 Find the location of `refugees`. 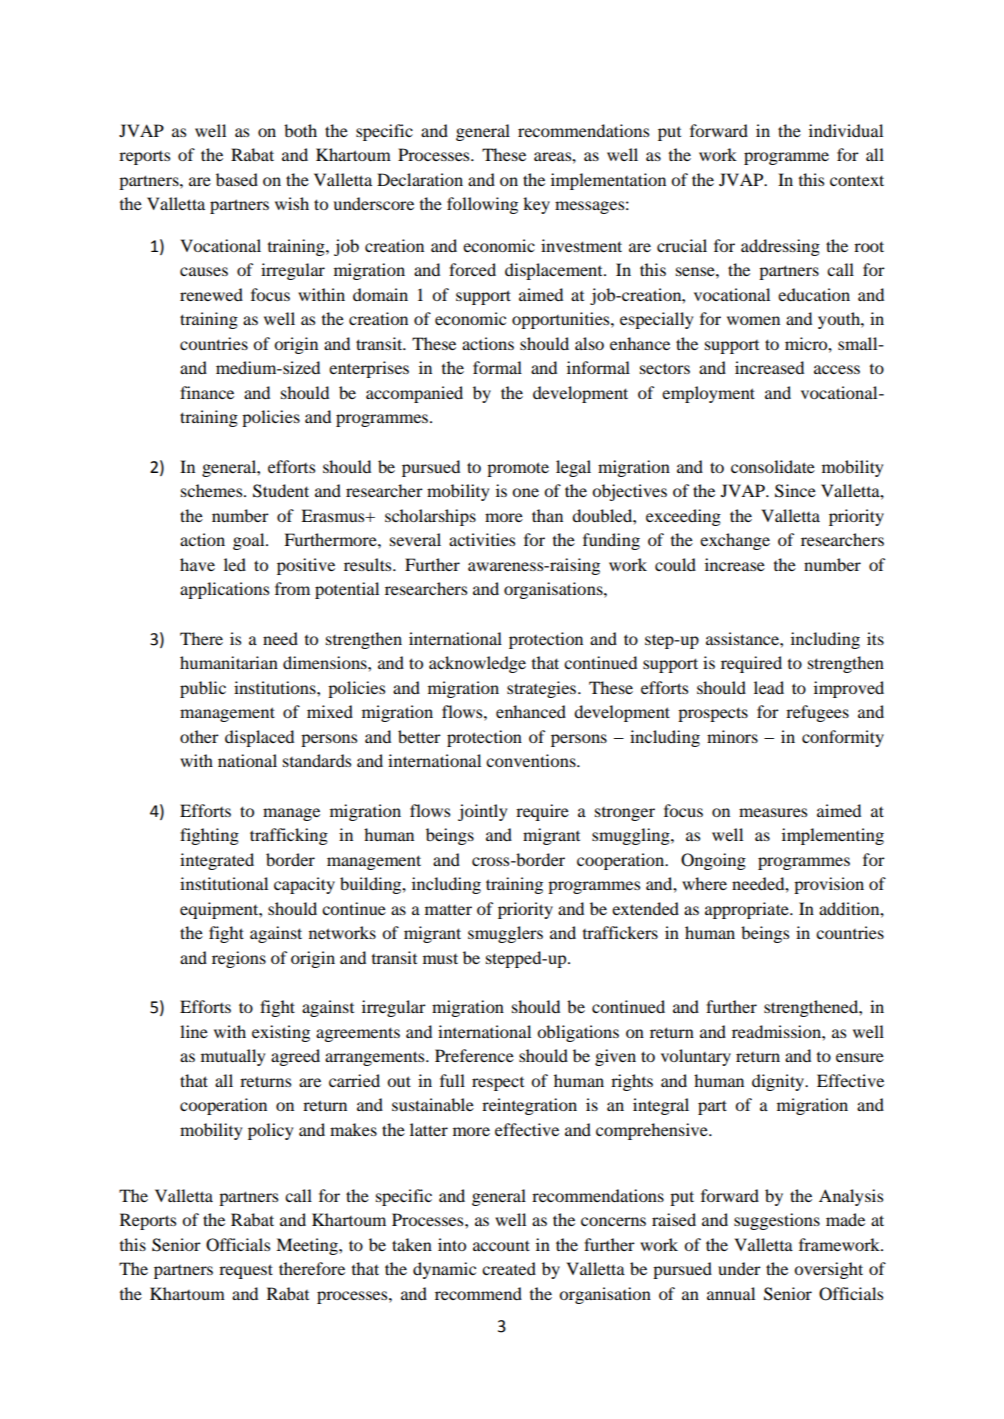

refugees is located at coordinates (817, 713).
